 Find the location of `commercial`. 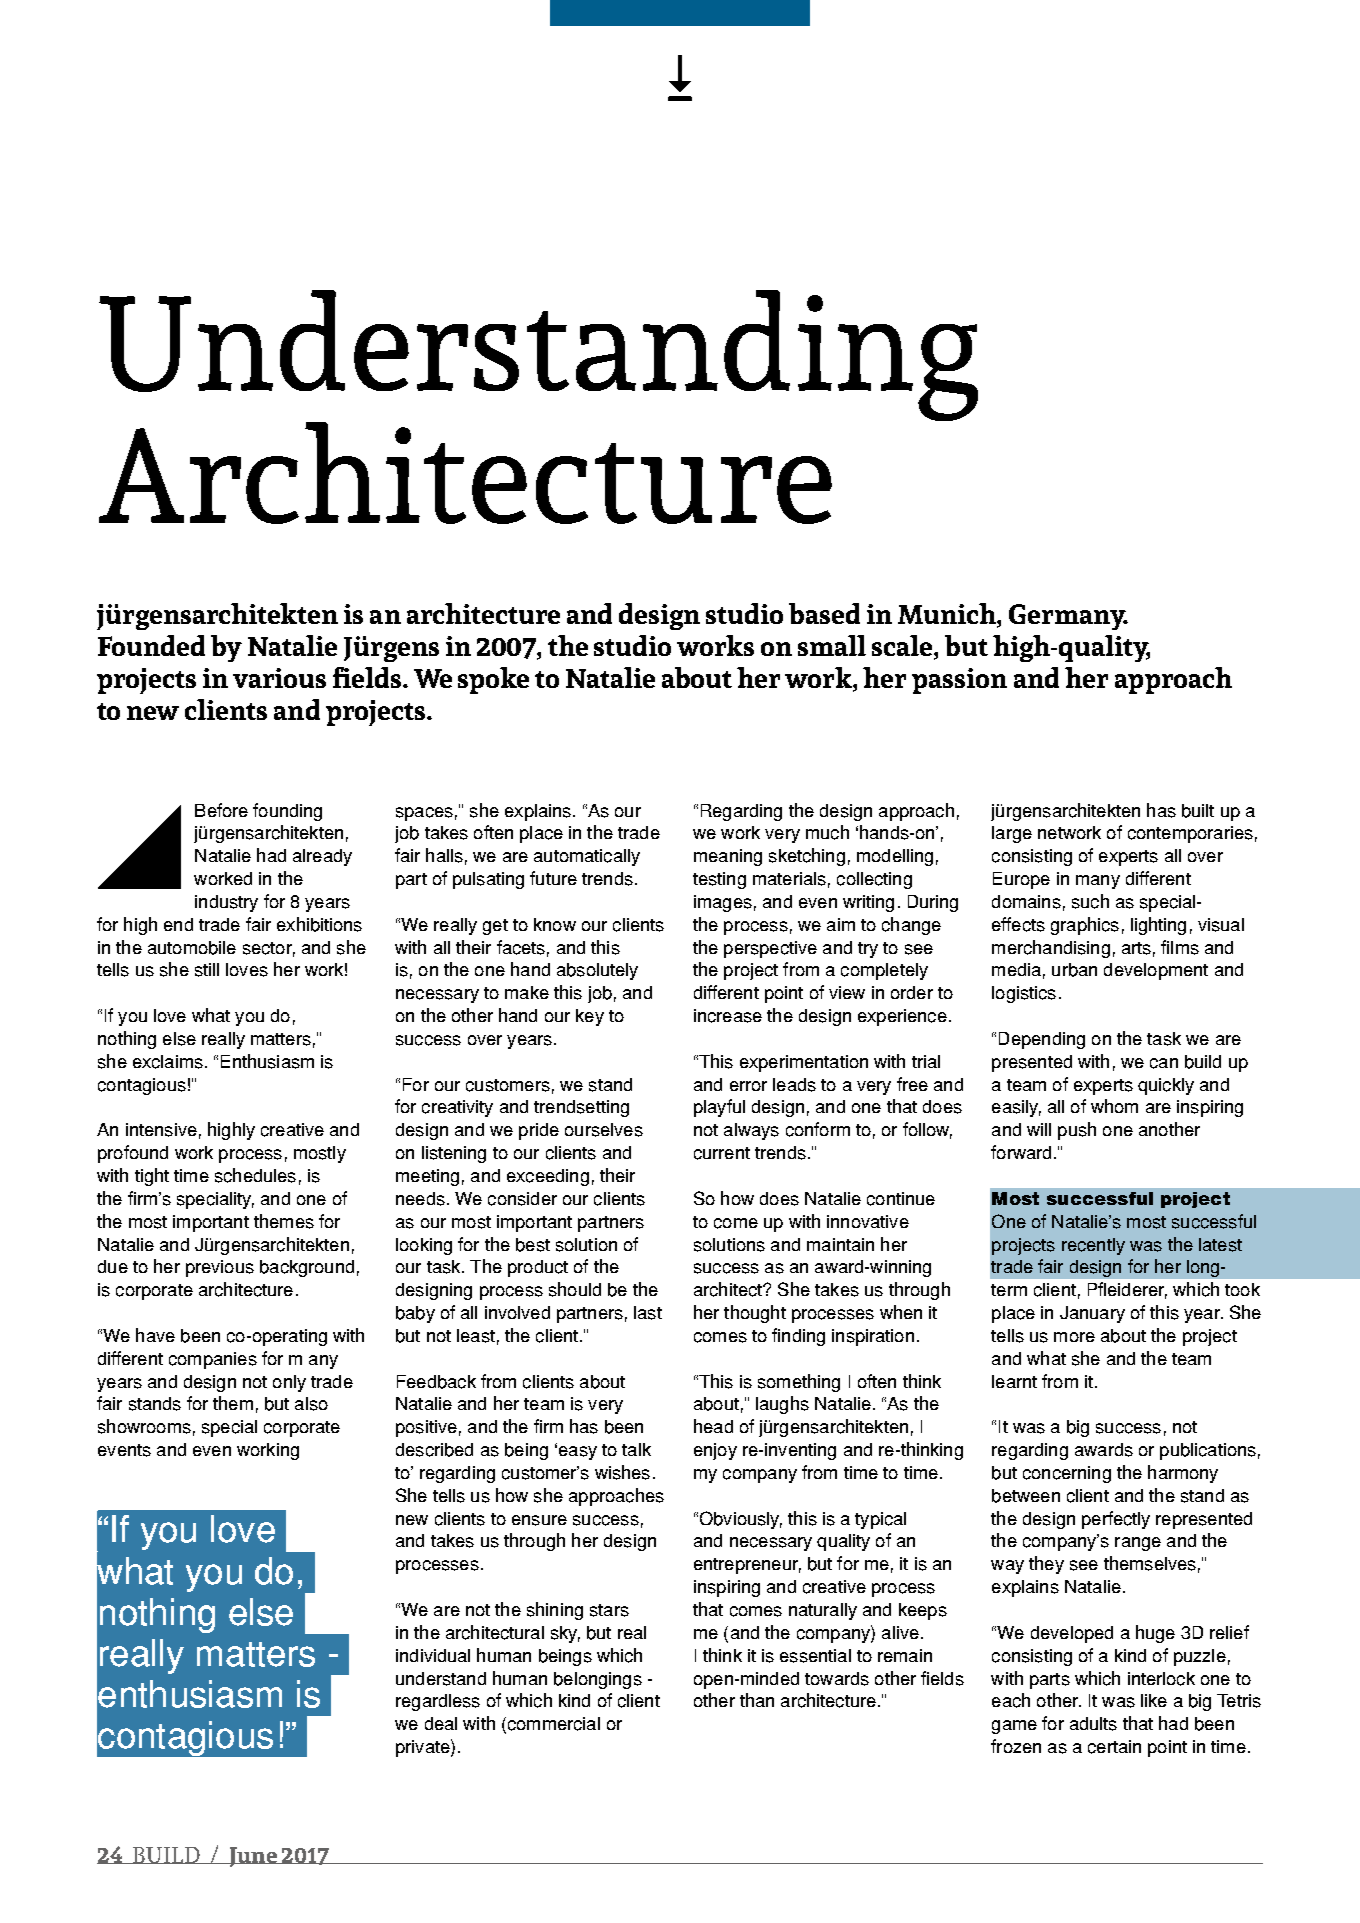

commercial is located at coordinates (552, 1725).
